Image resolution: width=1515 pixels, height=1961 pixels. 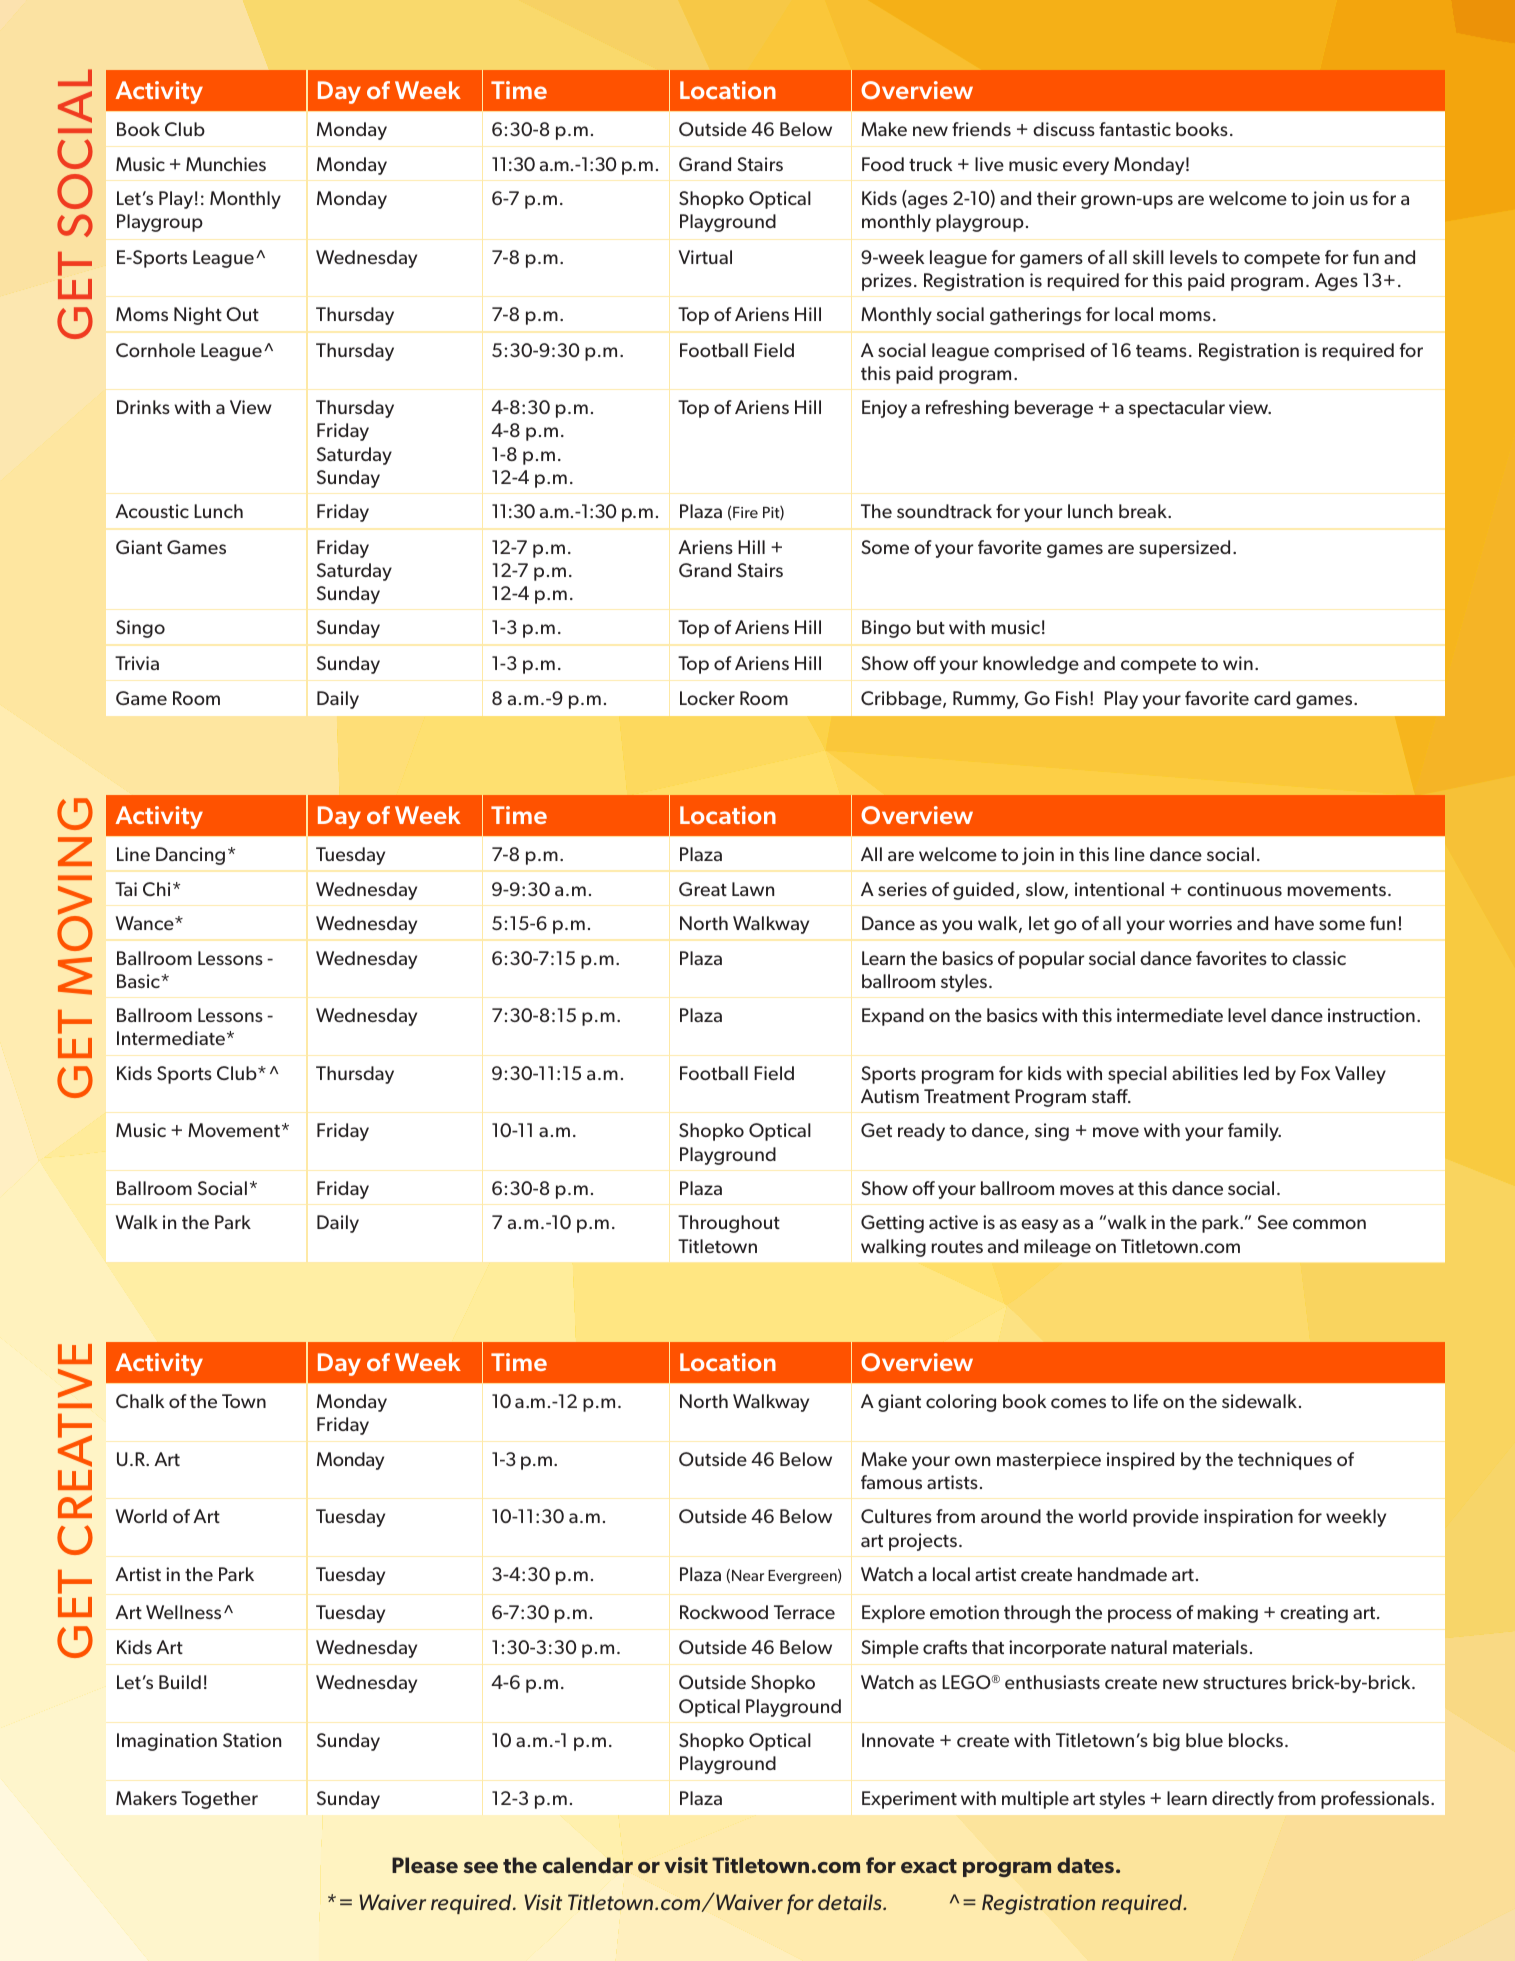 What do you see at coordinates (705, 257) in the screenshot?
I see `Virtual` at bounding box center [705, 257].
